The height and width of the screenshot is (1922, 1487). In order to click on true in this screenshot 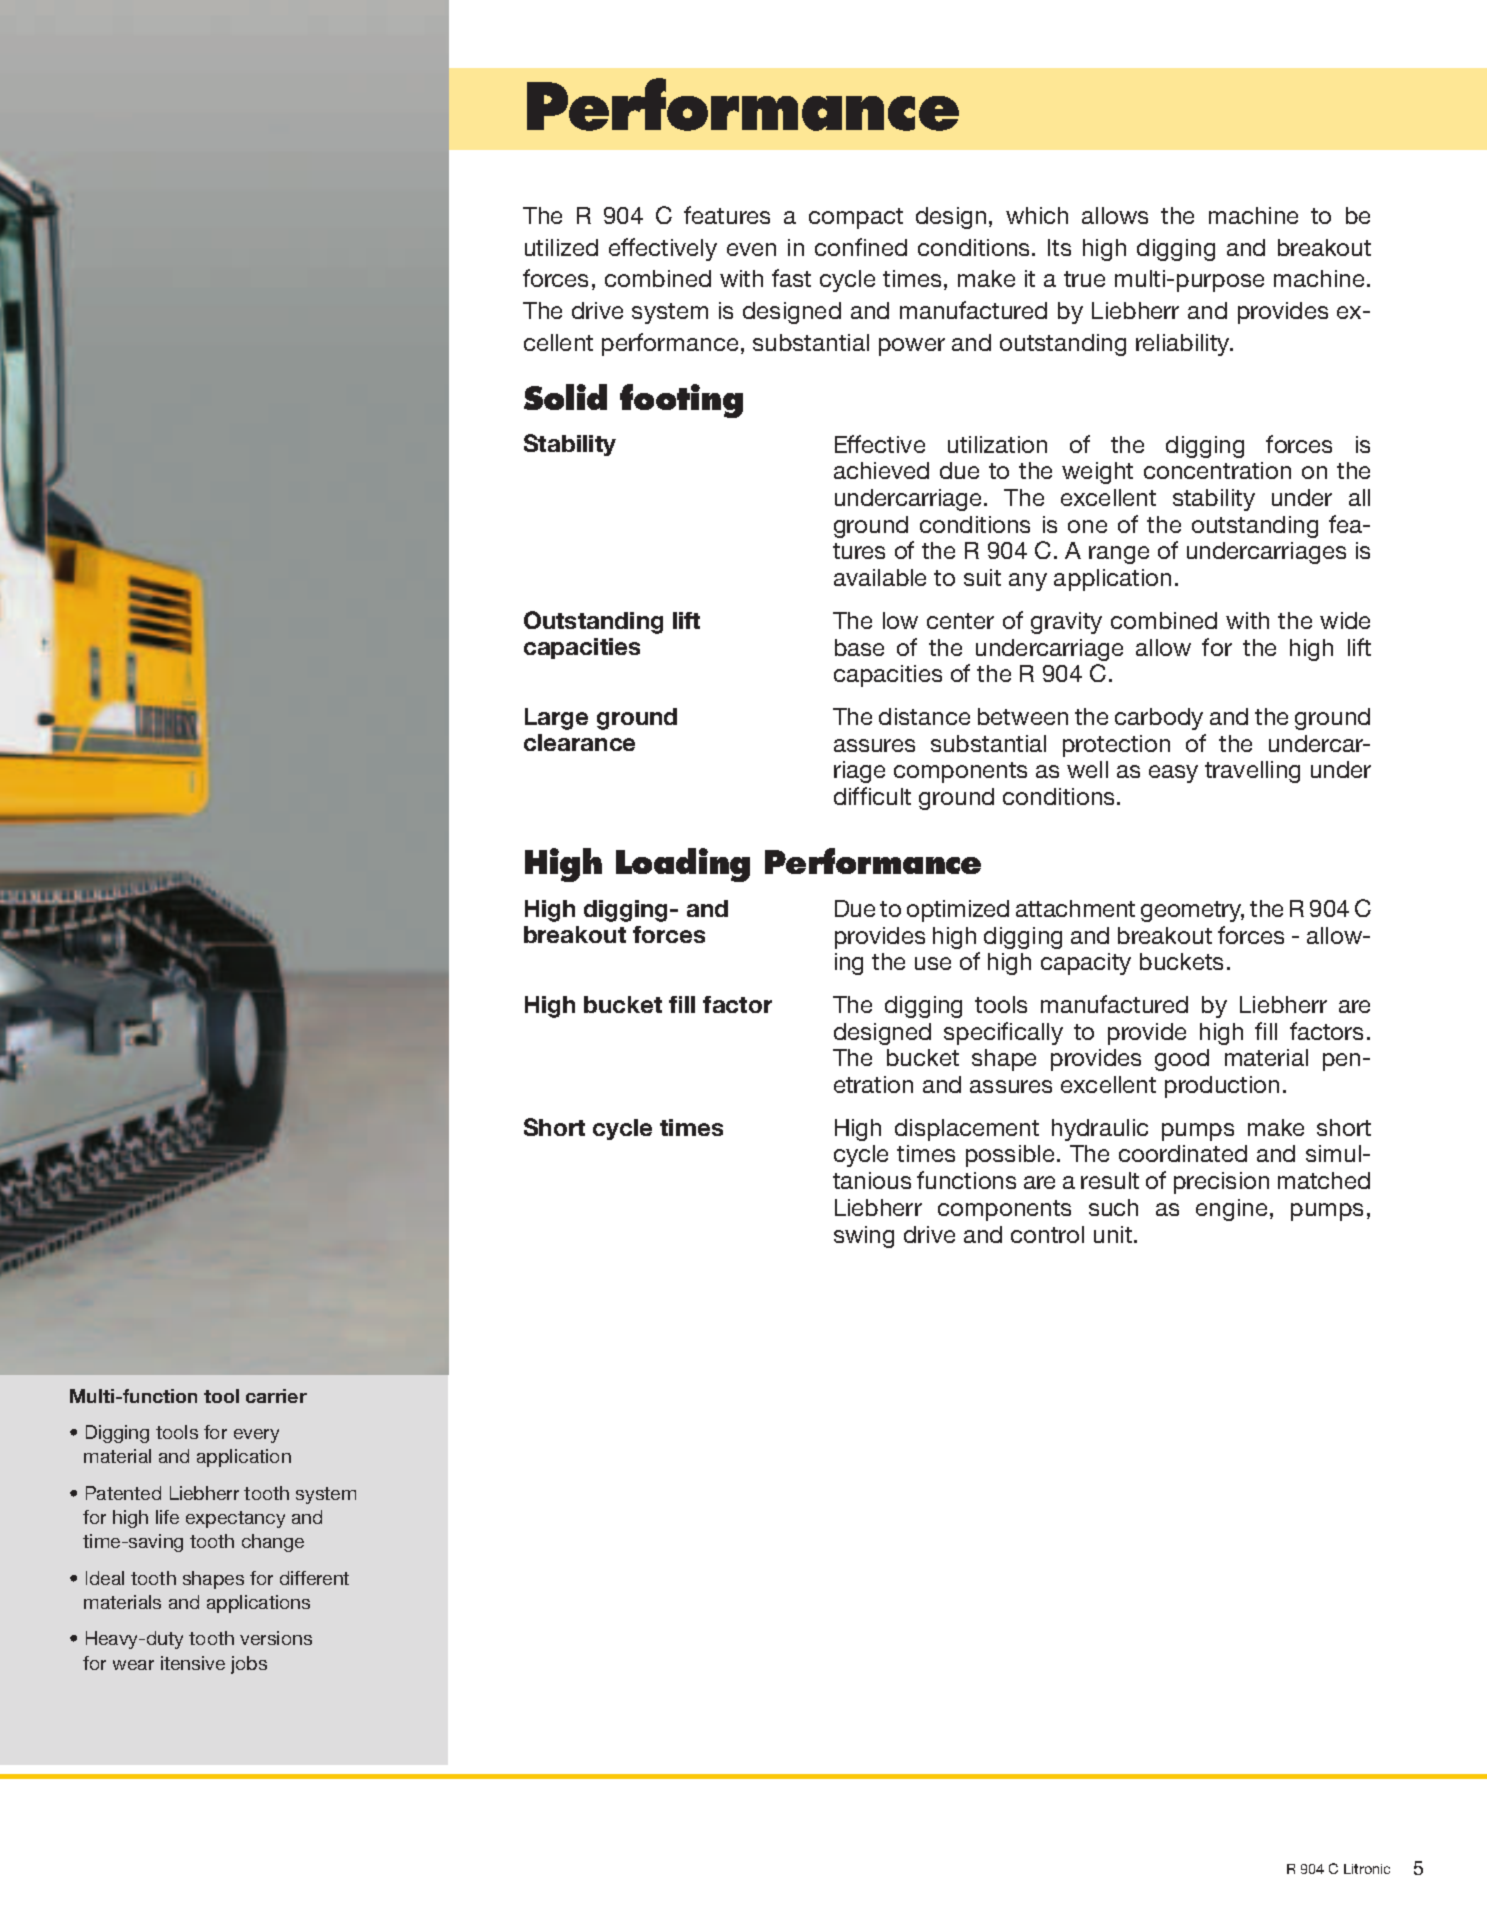, I will do `click(1084, 279)`.
